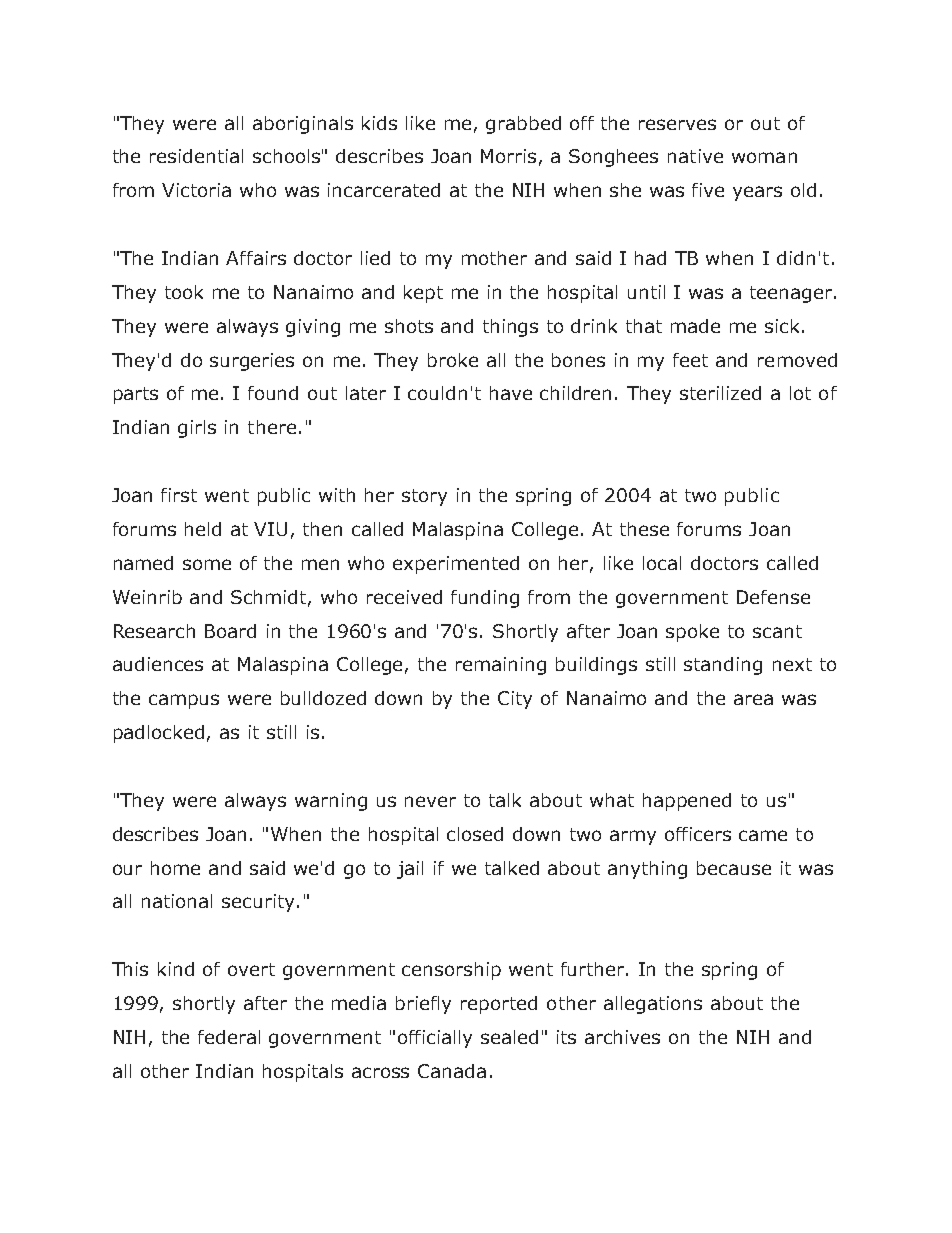  I want to click on native, so click(695, 156).
